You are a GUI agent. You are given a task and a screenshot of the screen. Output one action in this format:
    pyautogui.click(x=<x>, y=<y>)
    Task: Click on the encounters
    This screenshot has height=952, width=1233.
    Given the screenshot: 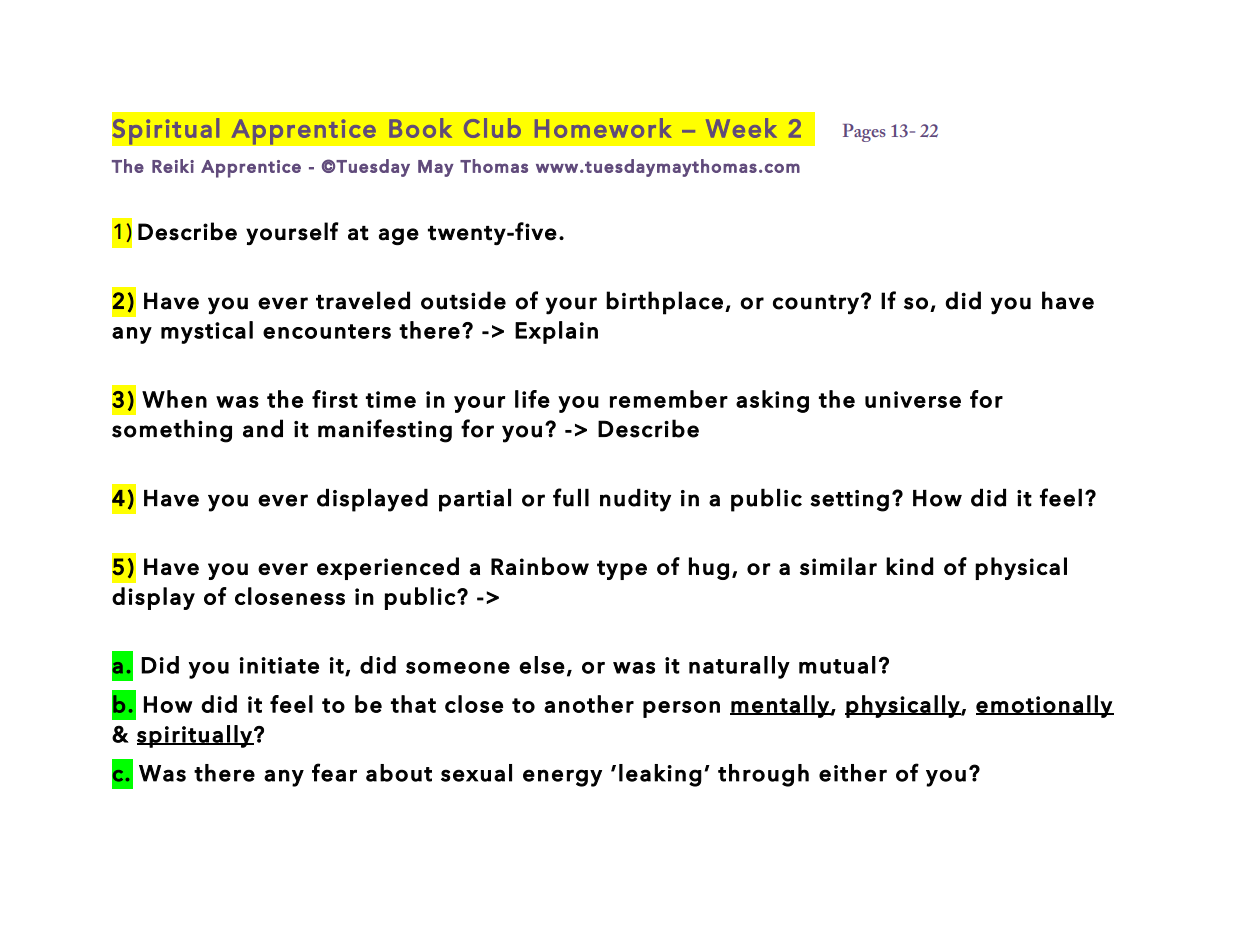 What is the action you would take?
    pyautogui.click(x=327, y=331)
